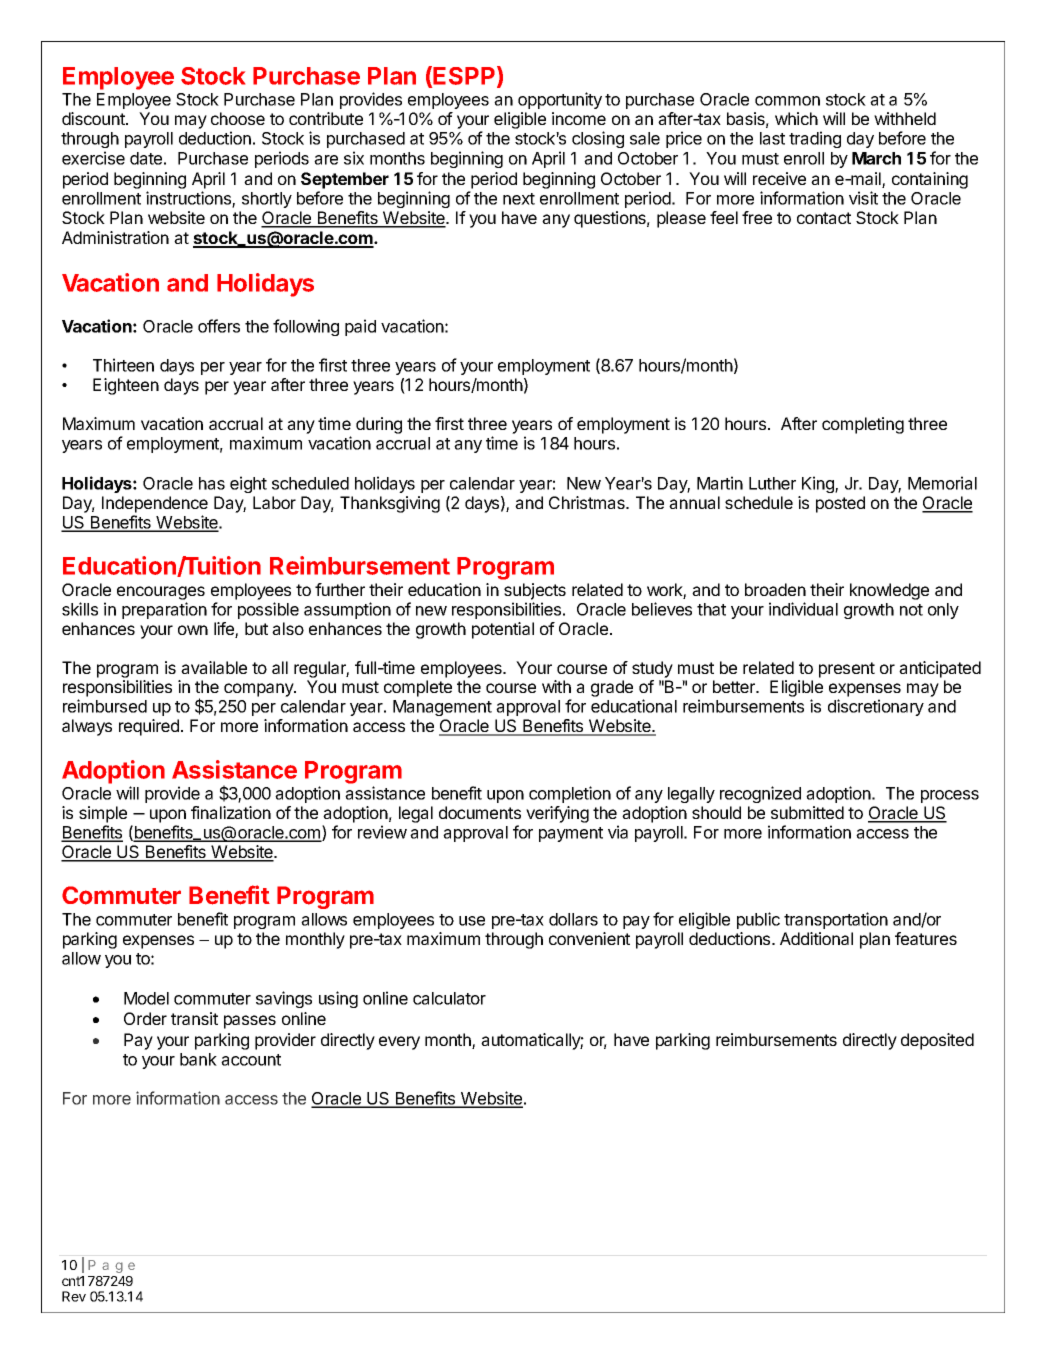 Image resolution: width=1046 pixels, height=1354 pixels. I want to click on discretionary, so click(876, 707).
